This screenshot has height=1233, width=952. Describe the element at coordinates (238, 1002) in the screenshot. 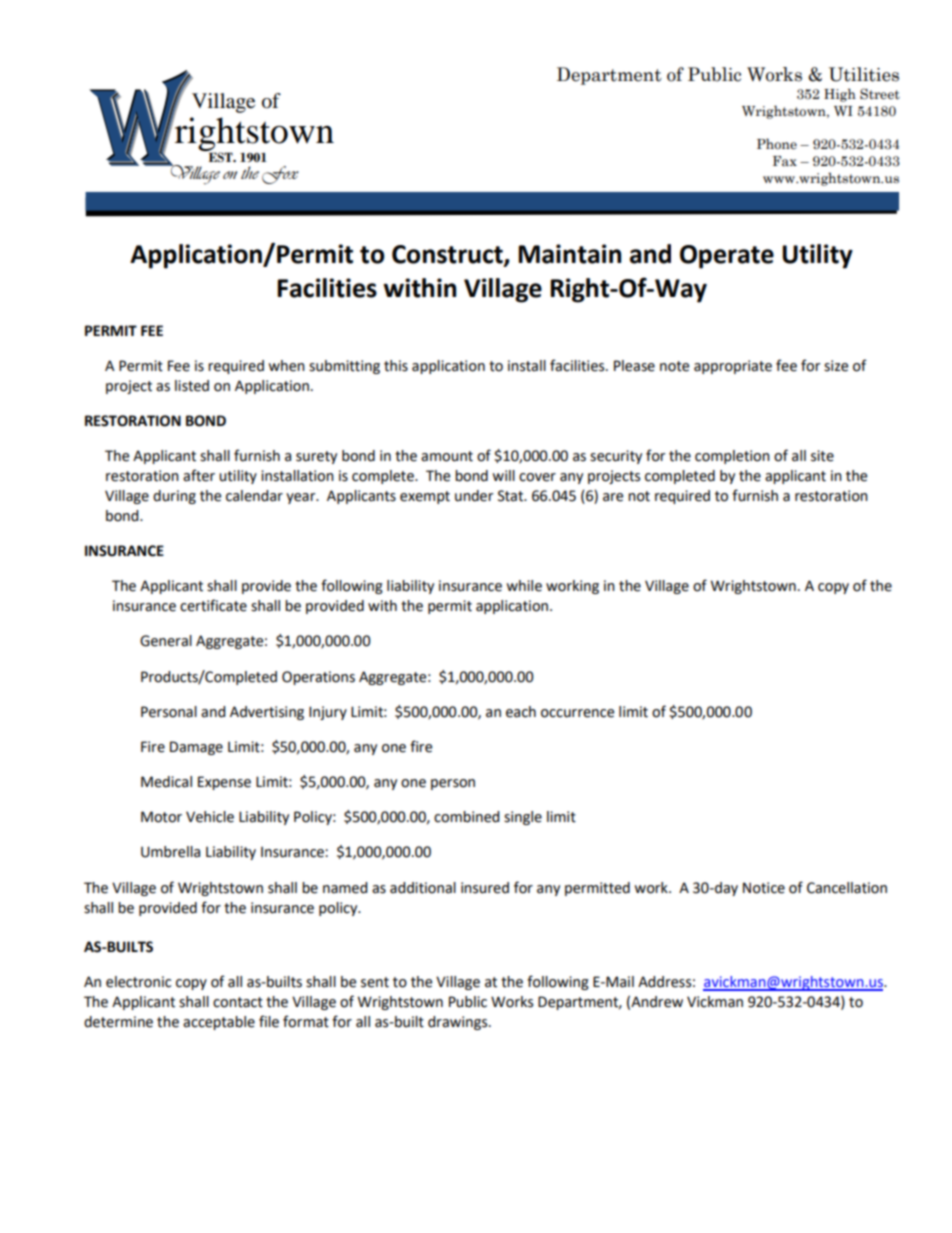

I see `contact` at that location.
